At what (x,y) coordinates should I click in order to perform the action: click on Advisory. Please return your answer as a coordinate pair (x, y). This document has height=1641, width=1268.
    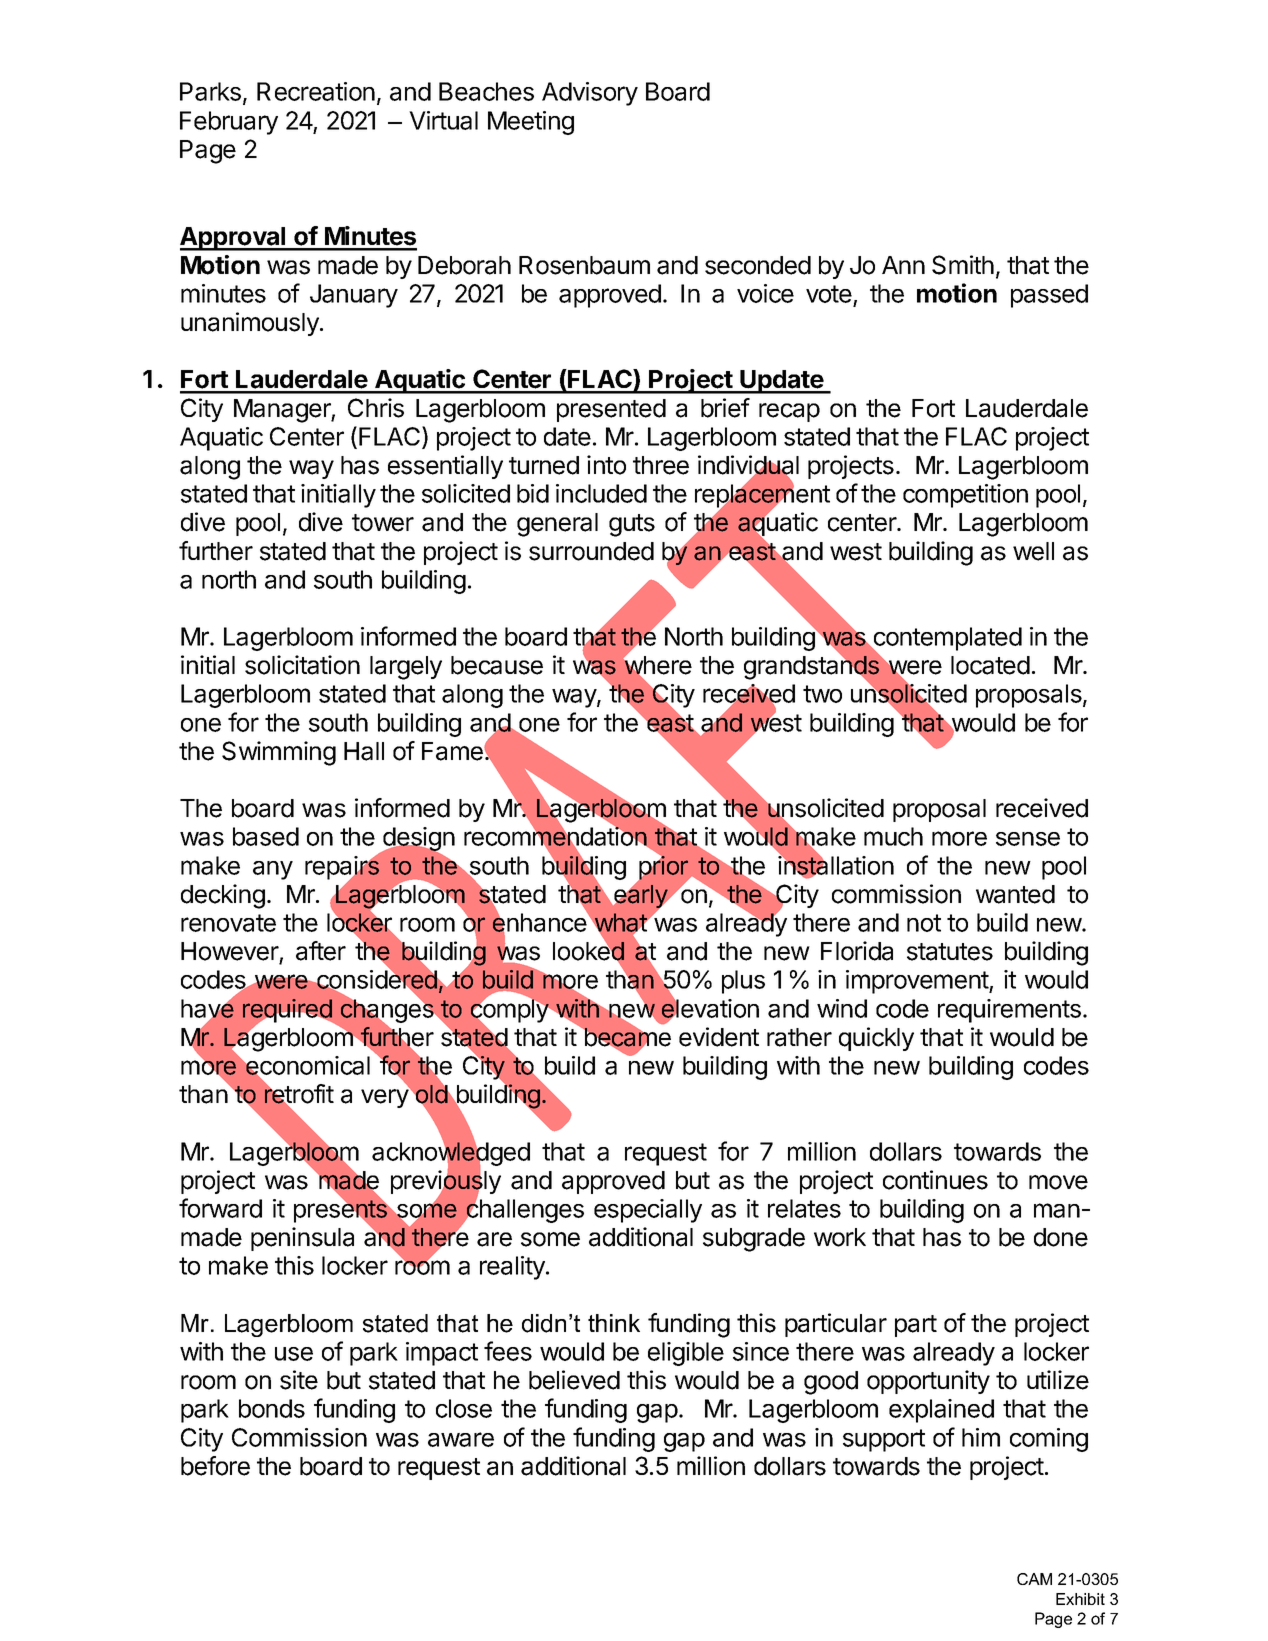
    Looking at the image, I should click on (590, 94).
